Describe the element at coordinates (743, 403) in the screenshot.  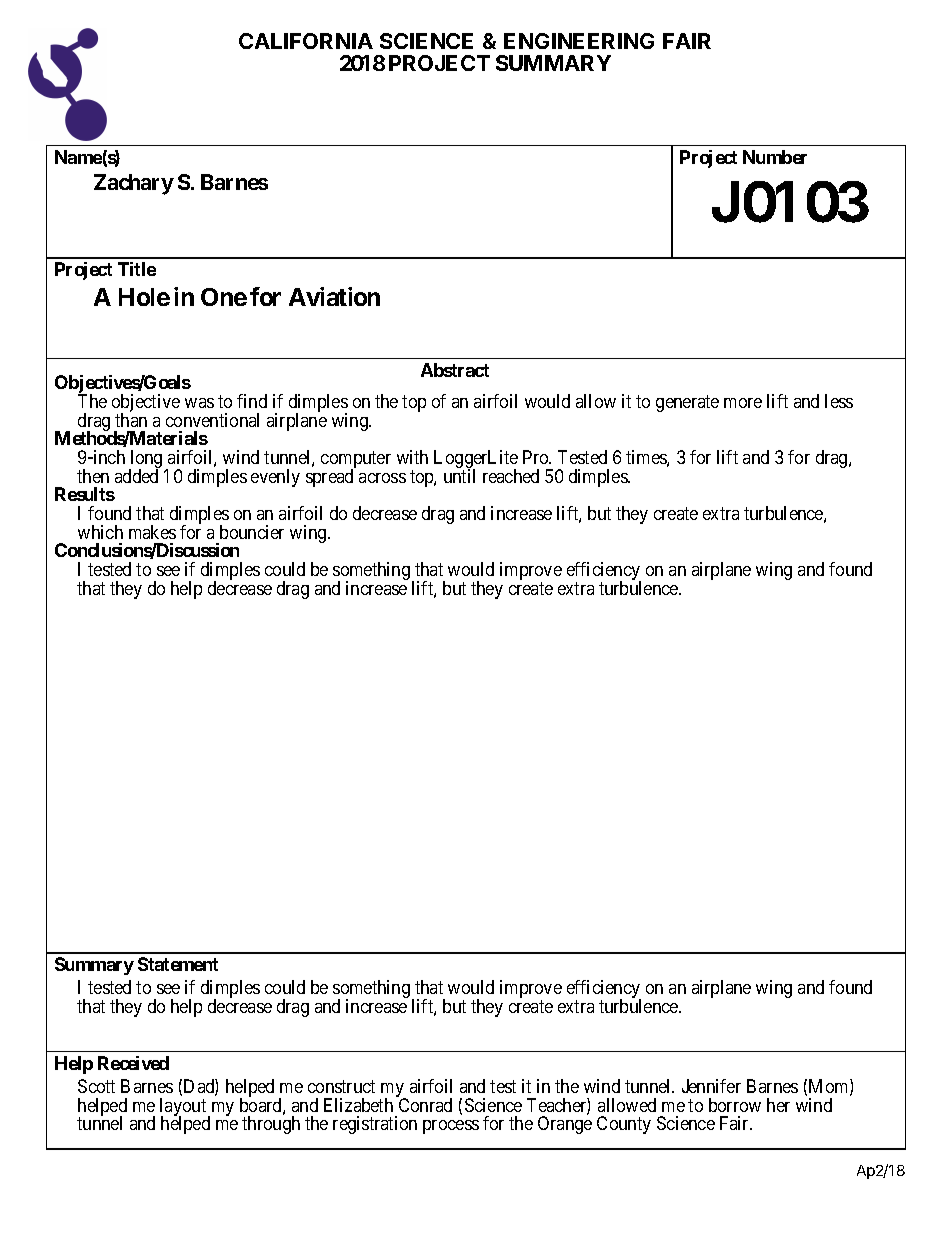
I see `more` at that location.
